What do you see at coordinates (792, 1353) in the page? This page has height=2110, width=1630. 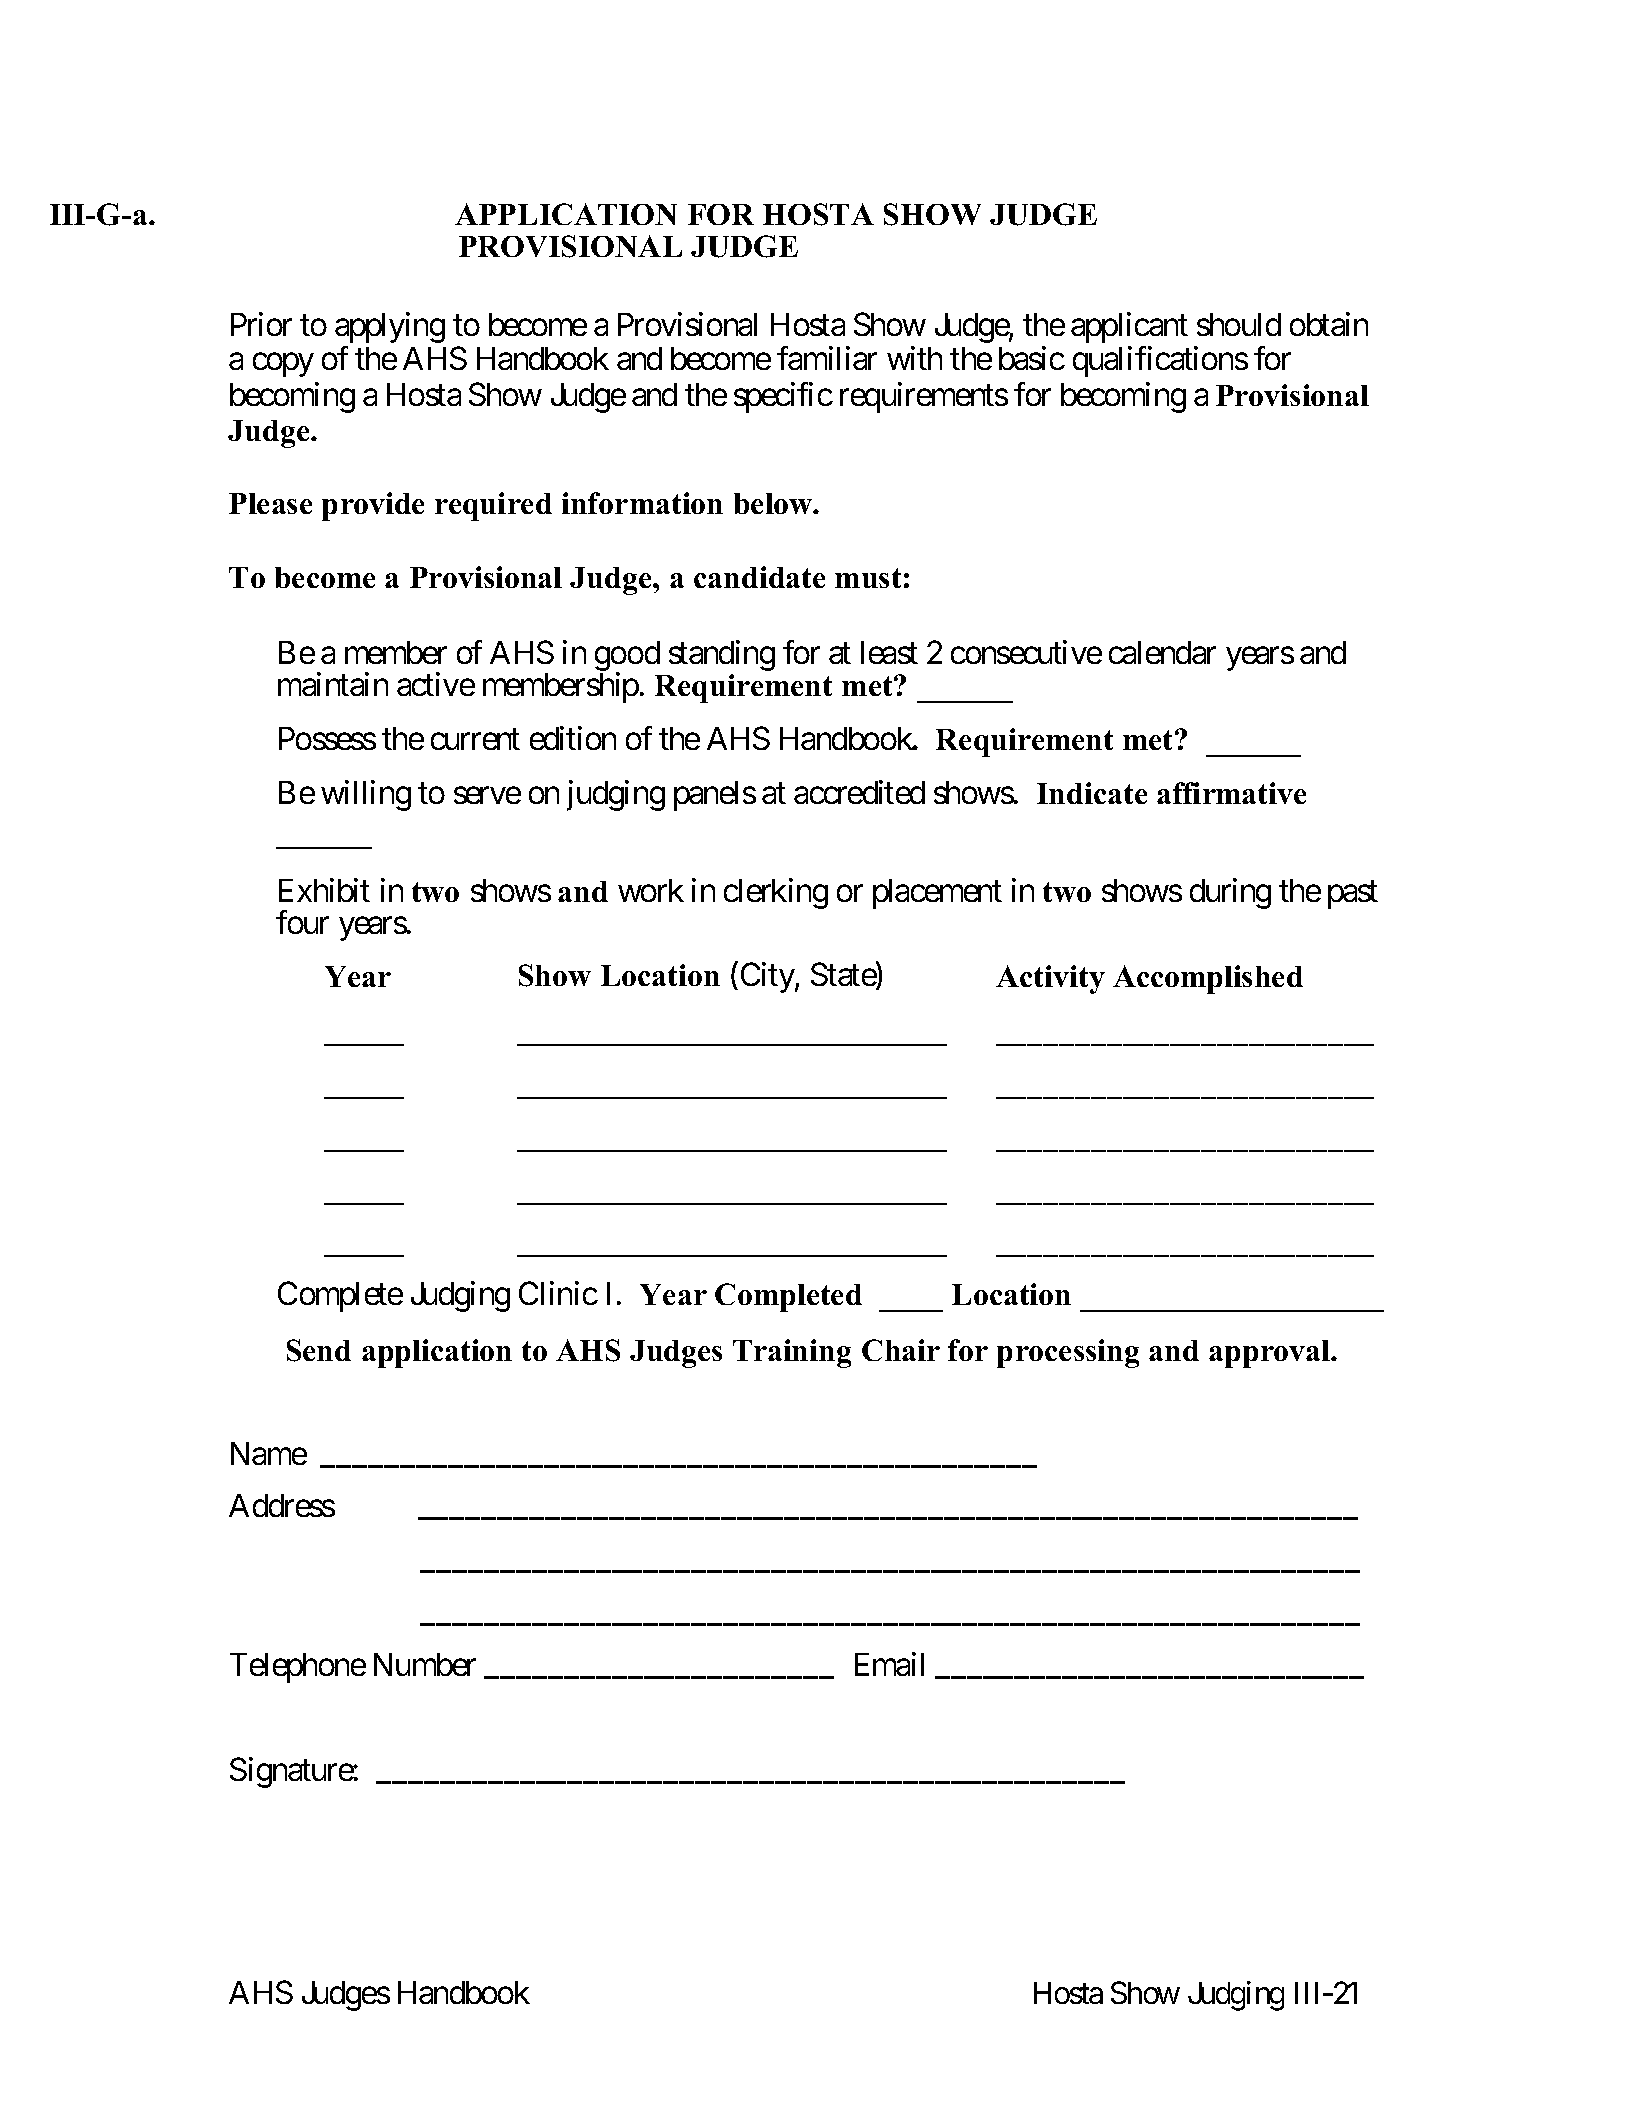 I see `Training` at bounding box center [792, 1353].
